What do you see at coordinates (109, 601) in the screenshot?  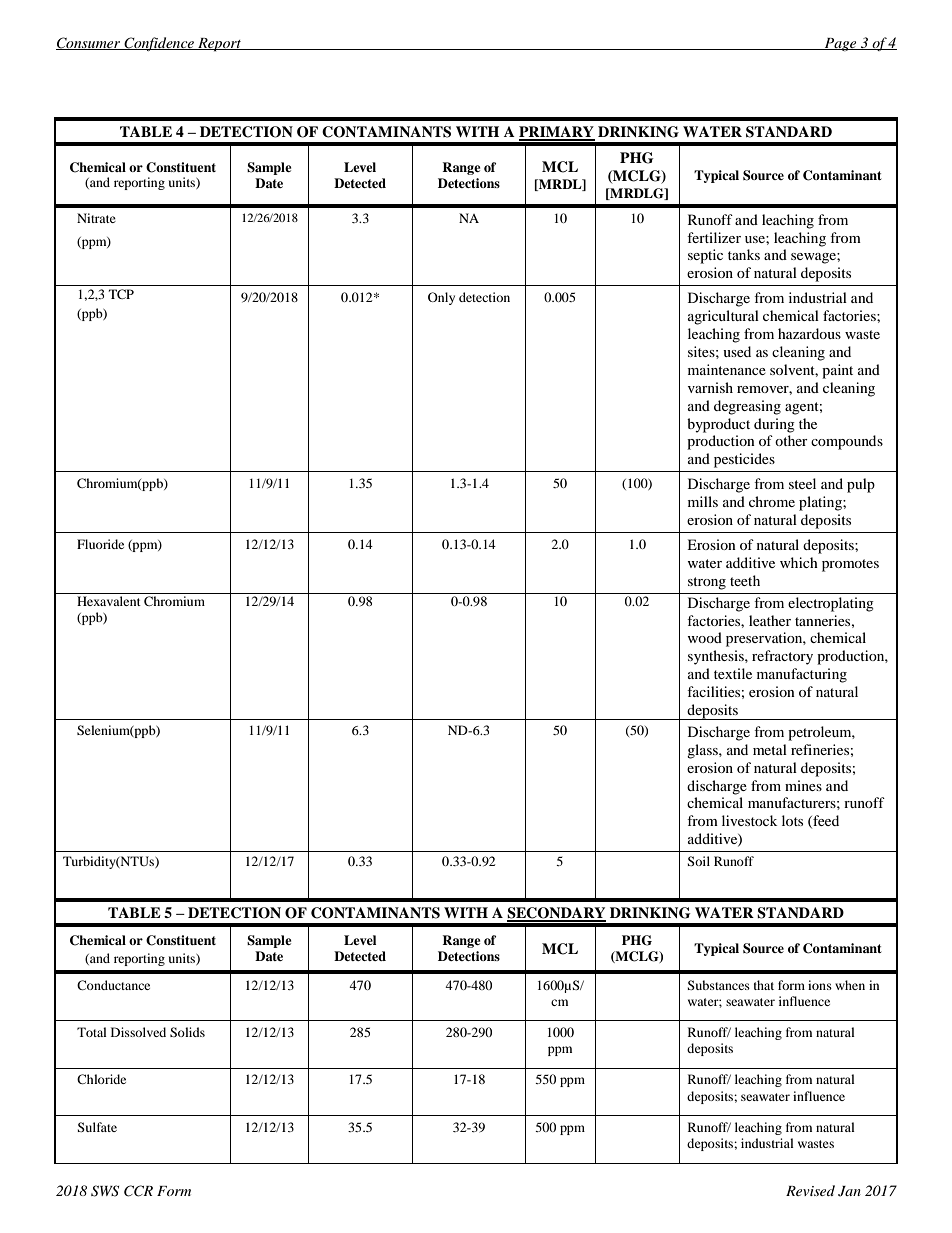 I see `Hexavalent` at bounding box center [109, 601].
